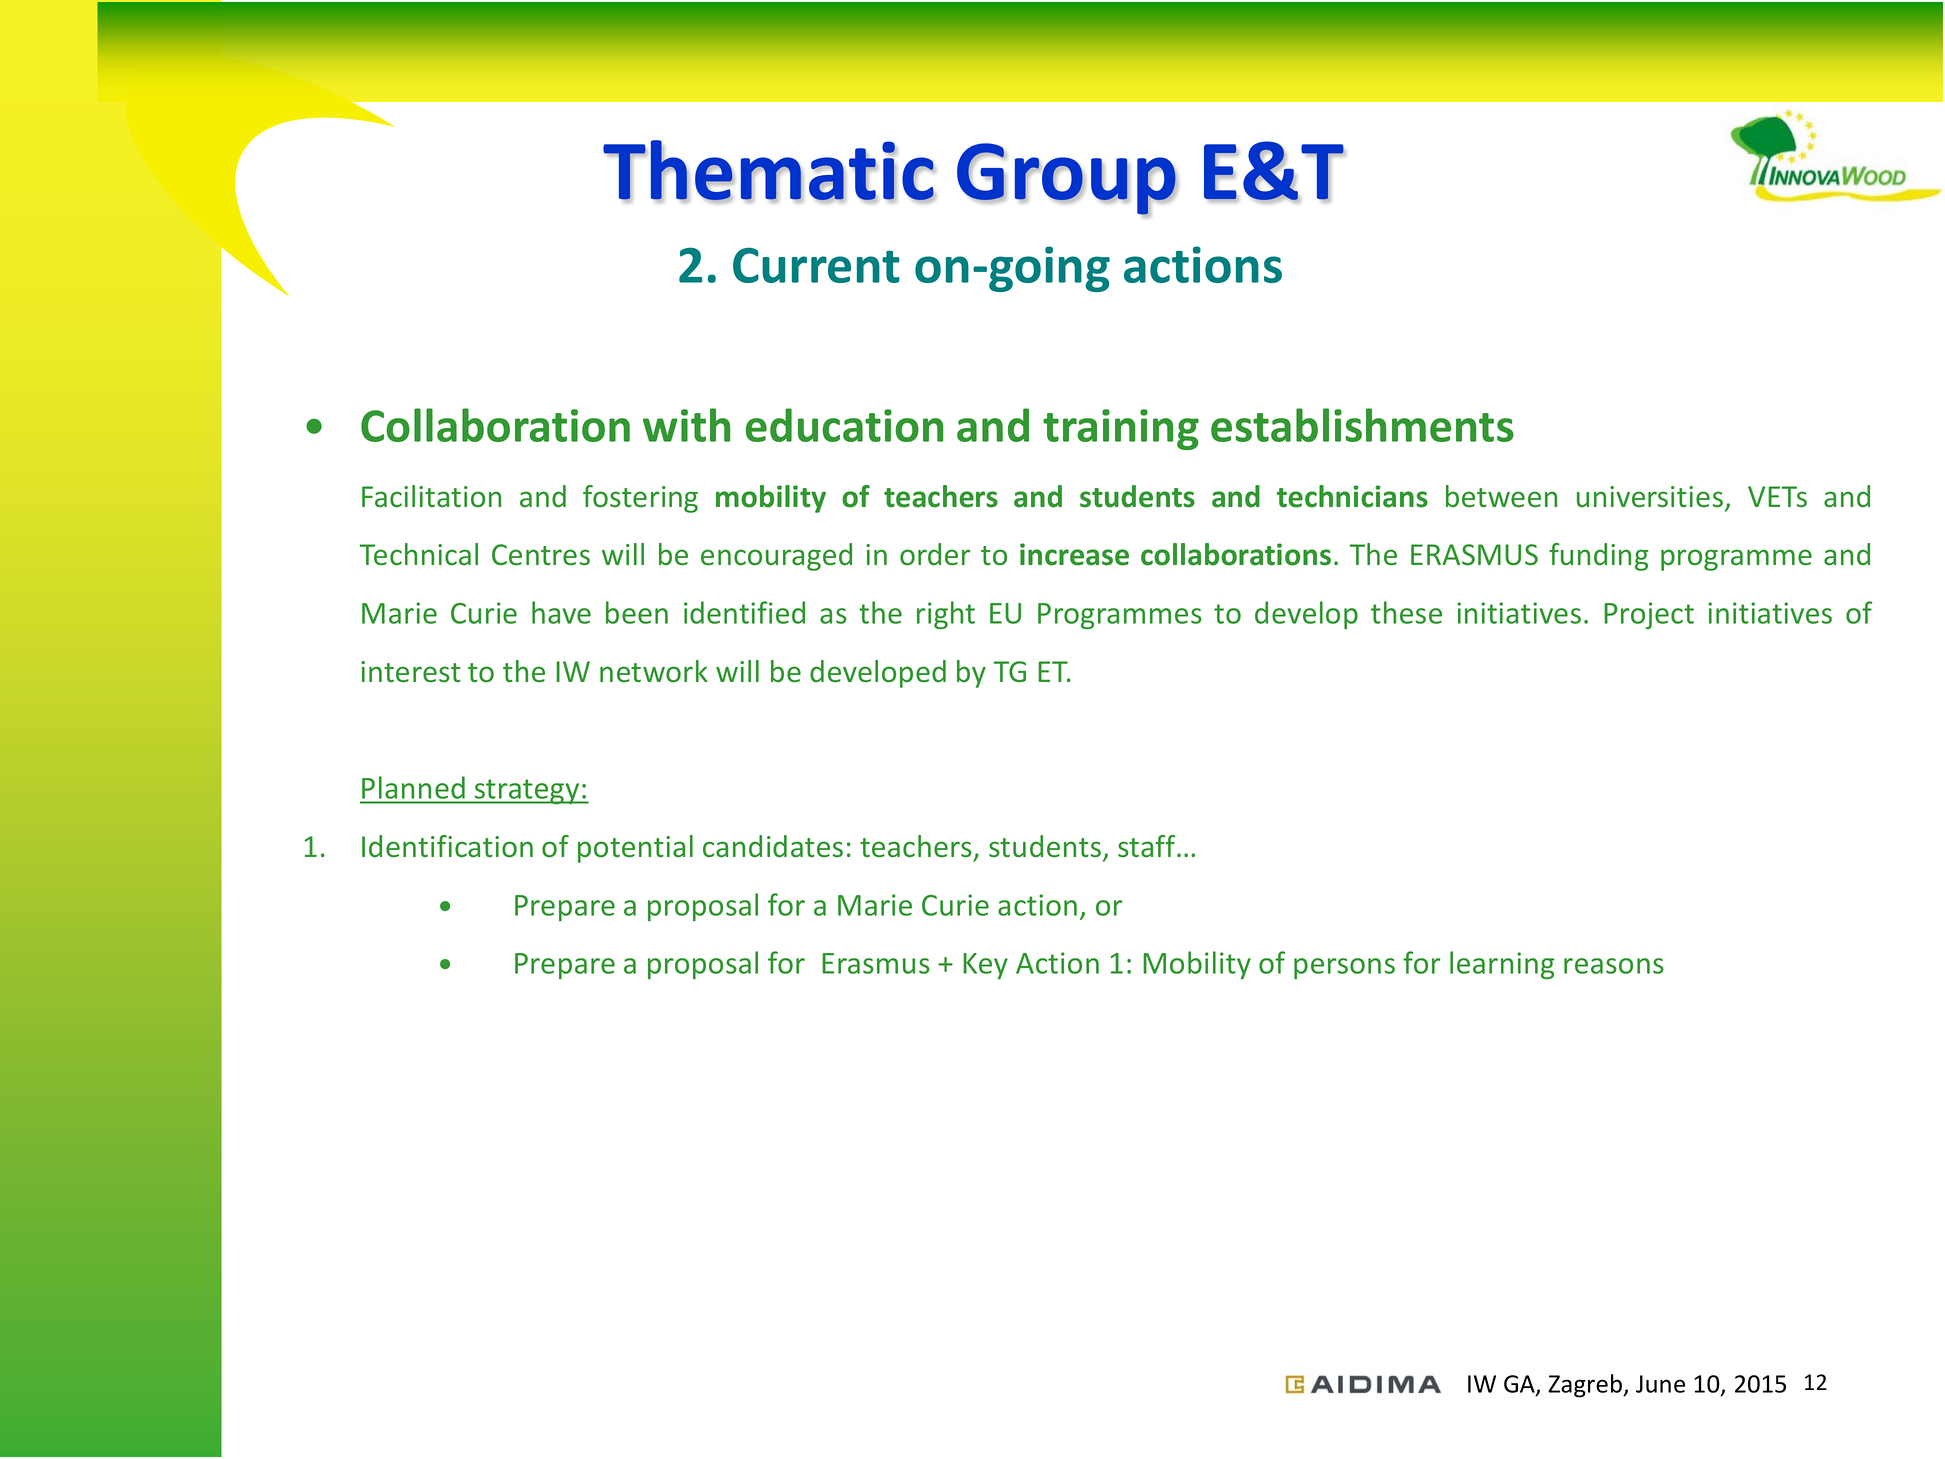 Image resolution: width=1945 pixels, height=1459 pixels. I want to click on potential, so click(635, 849).
